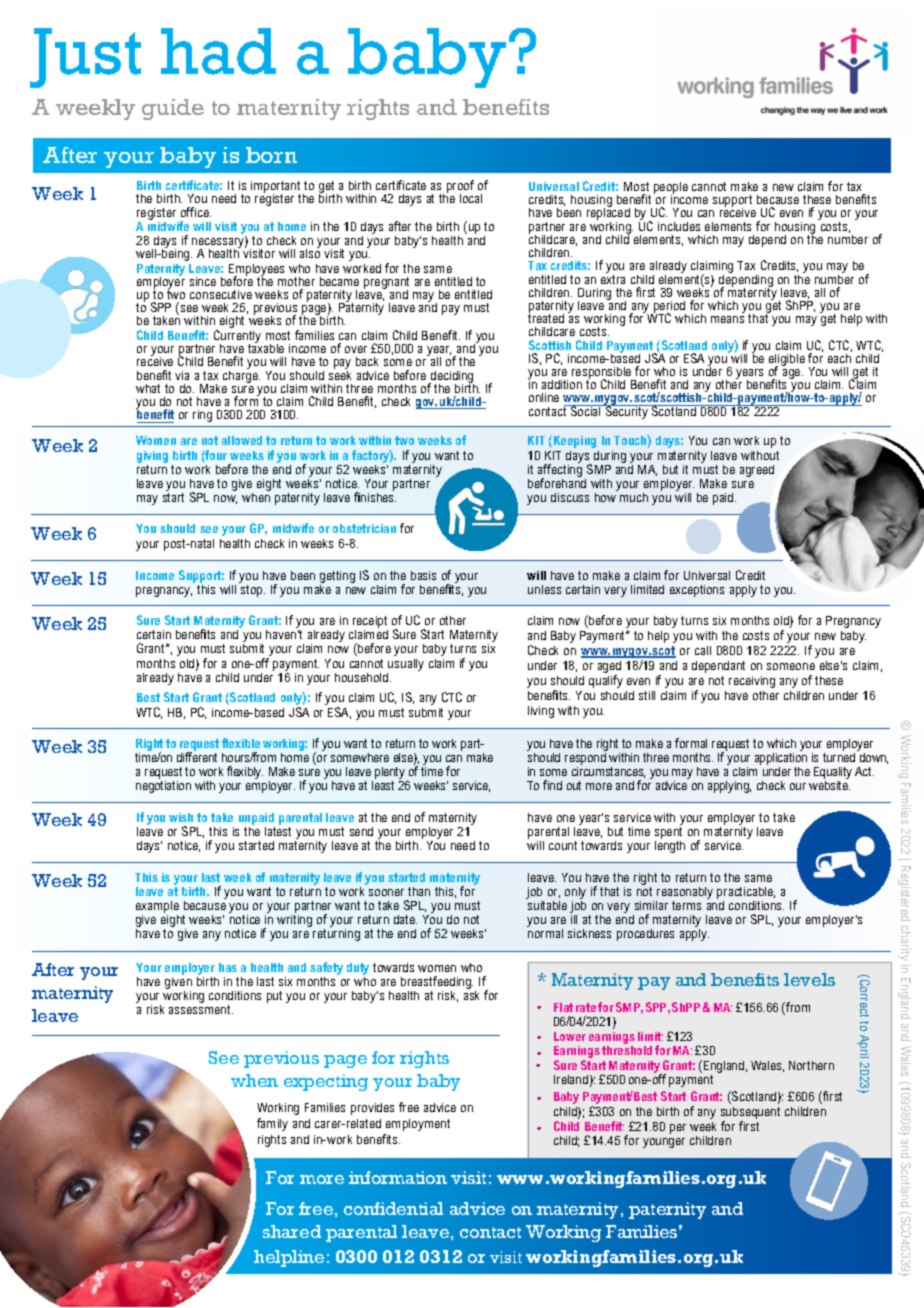 The width and height of the screenshot is (924, 1308). Describe the element at coordinates (253, 591) in the screenshot. I see `stop` at that location.
